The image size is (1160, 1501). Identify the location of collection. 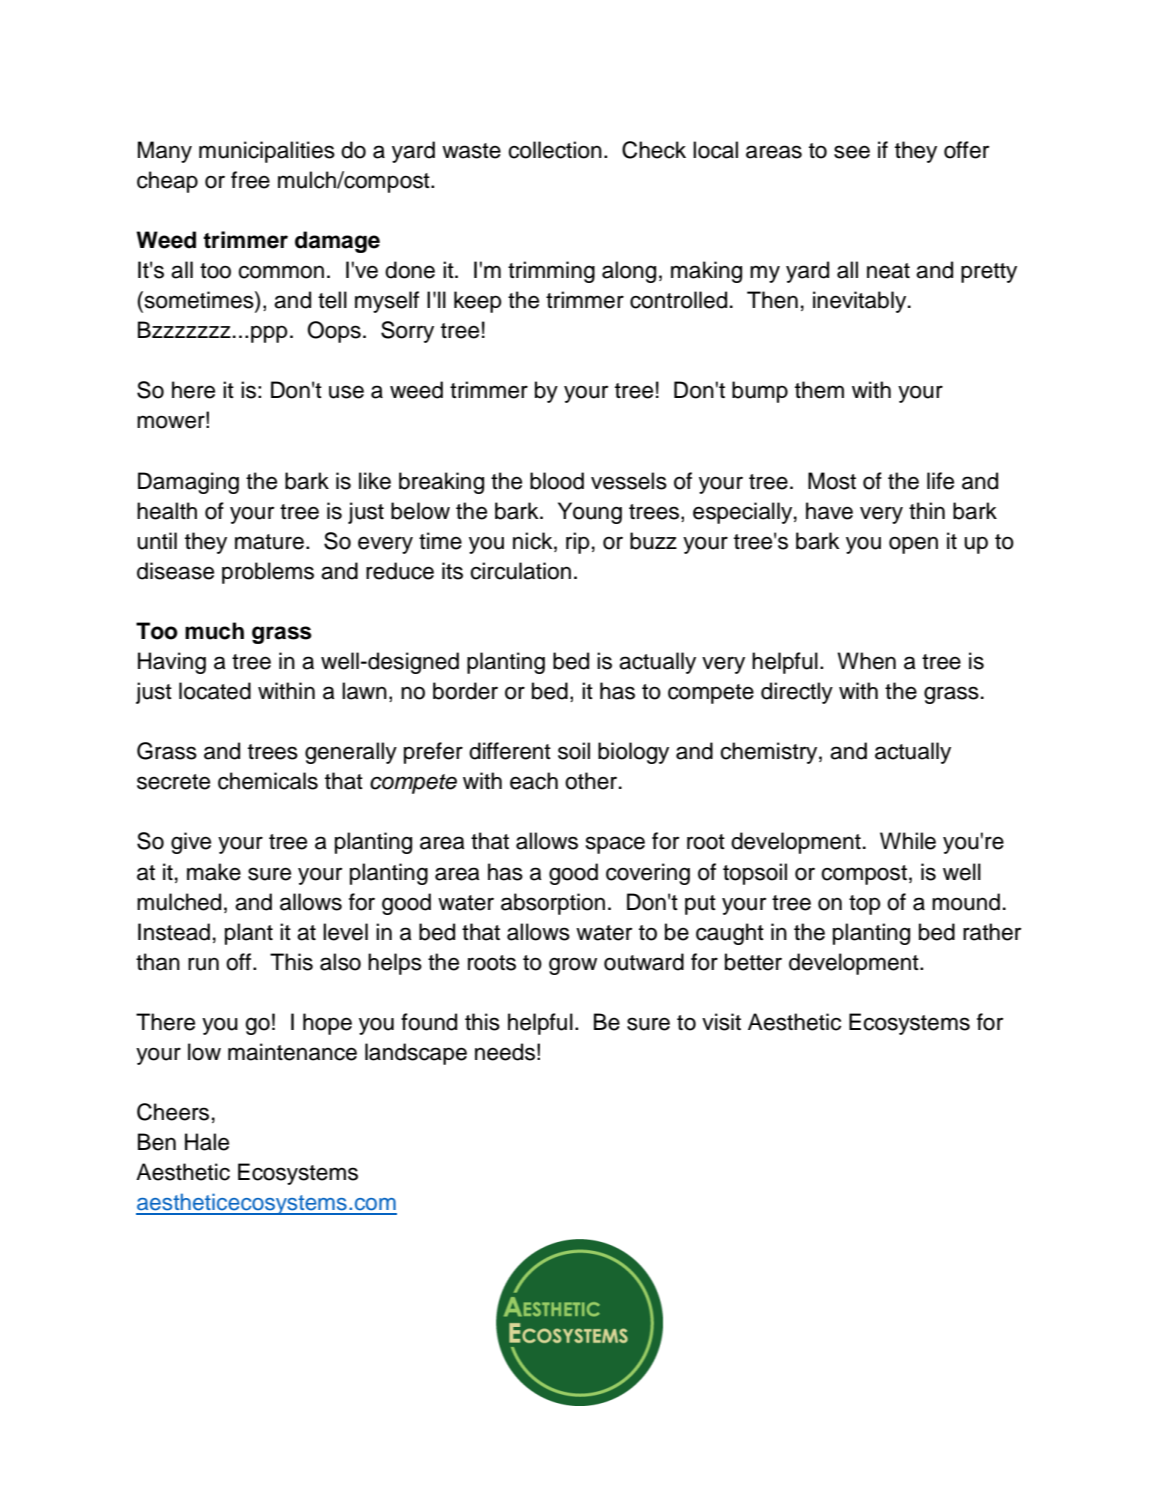
(555, 150).
